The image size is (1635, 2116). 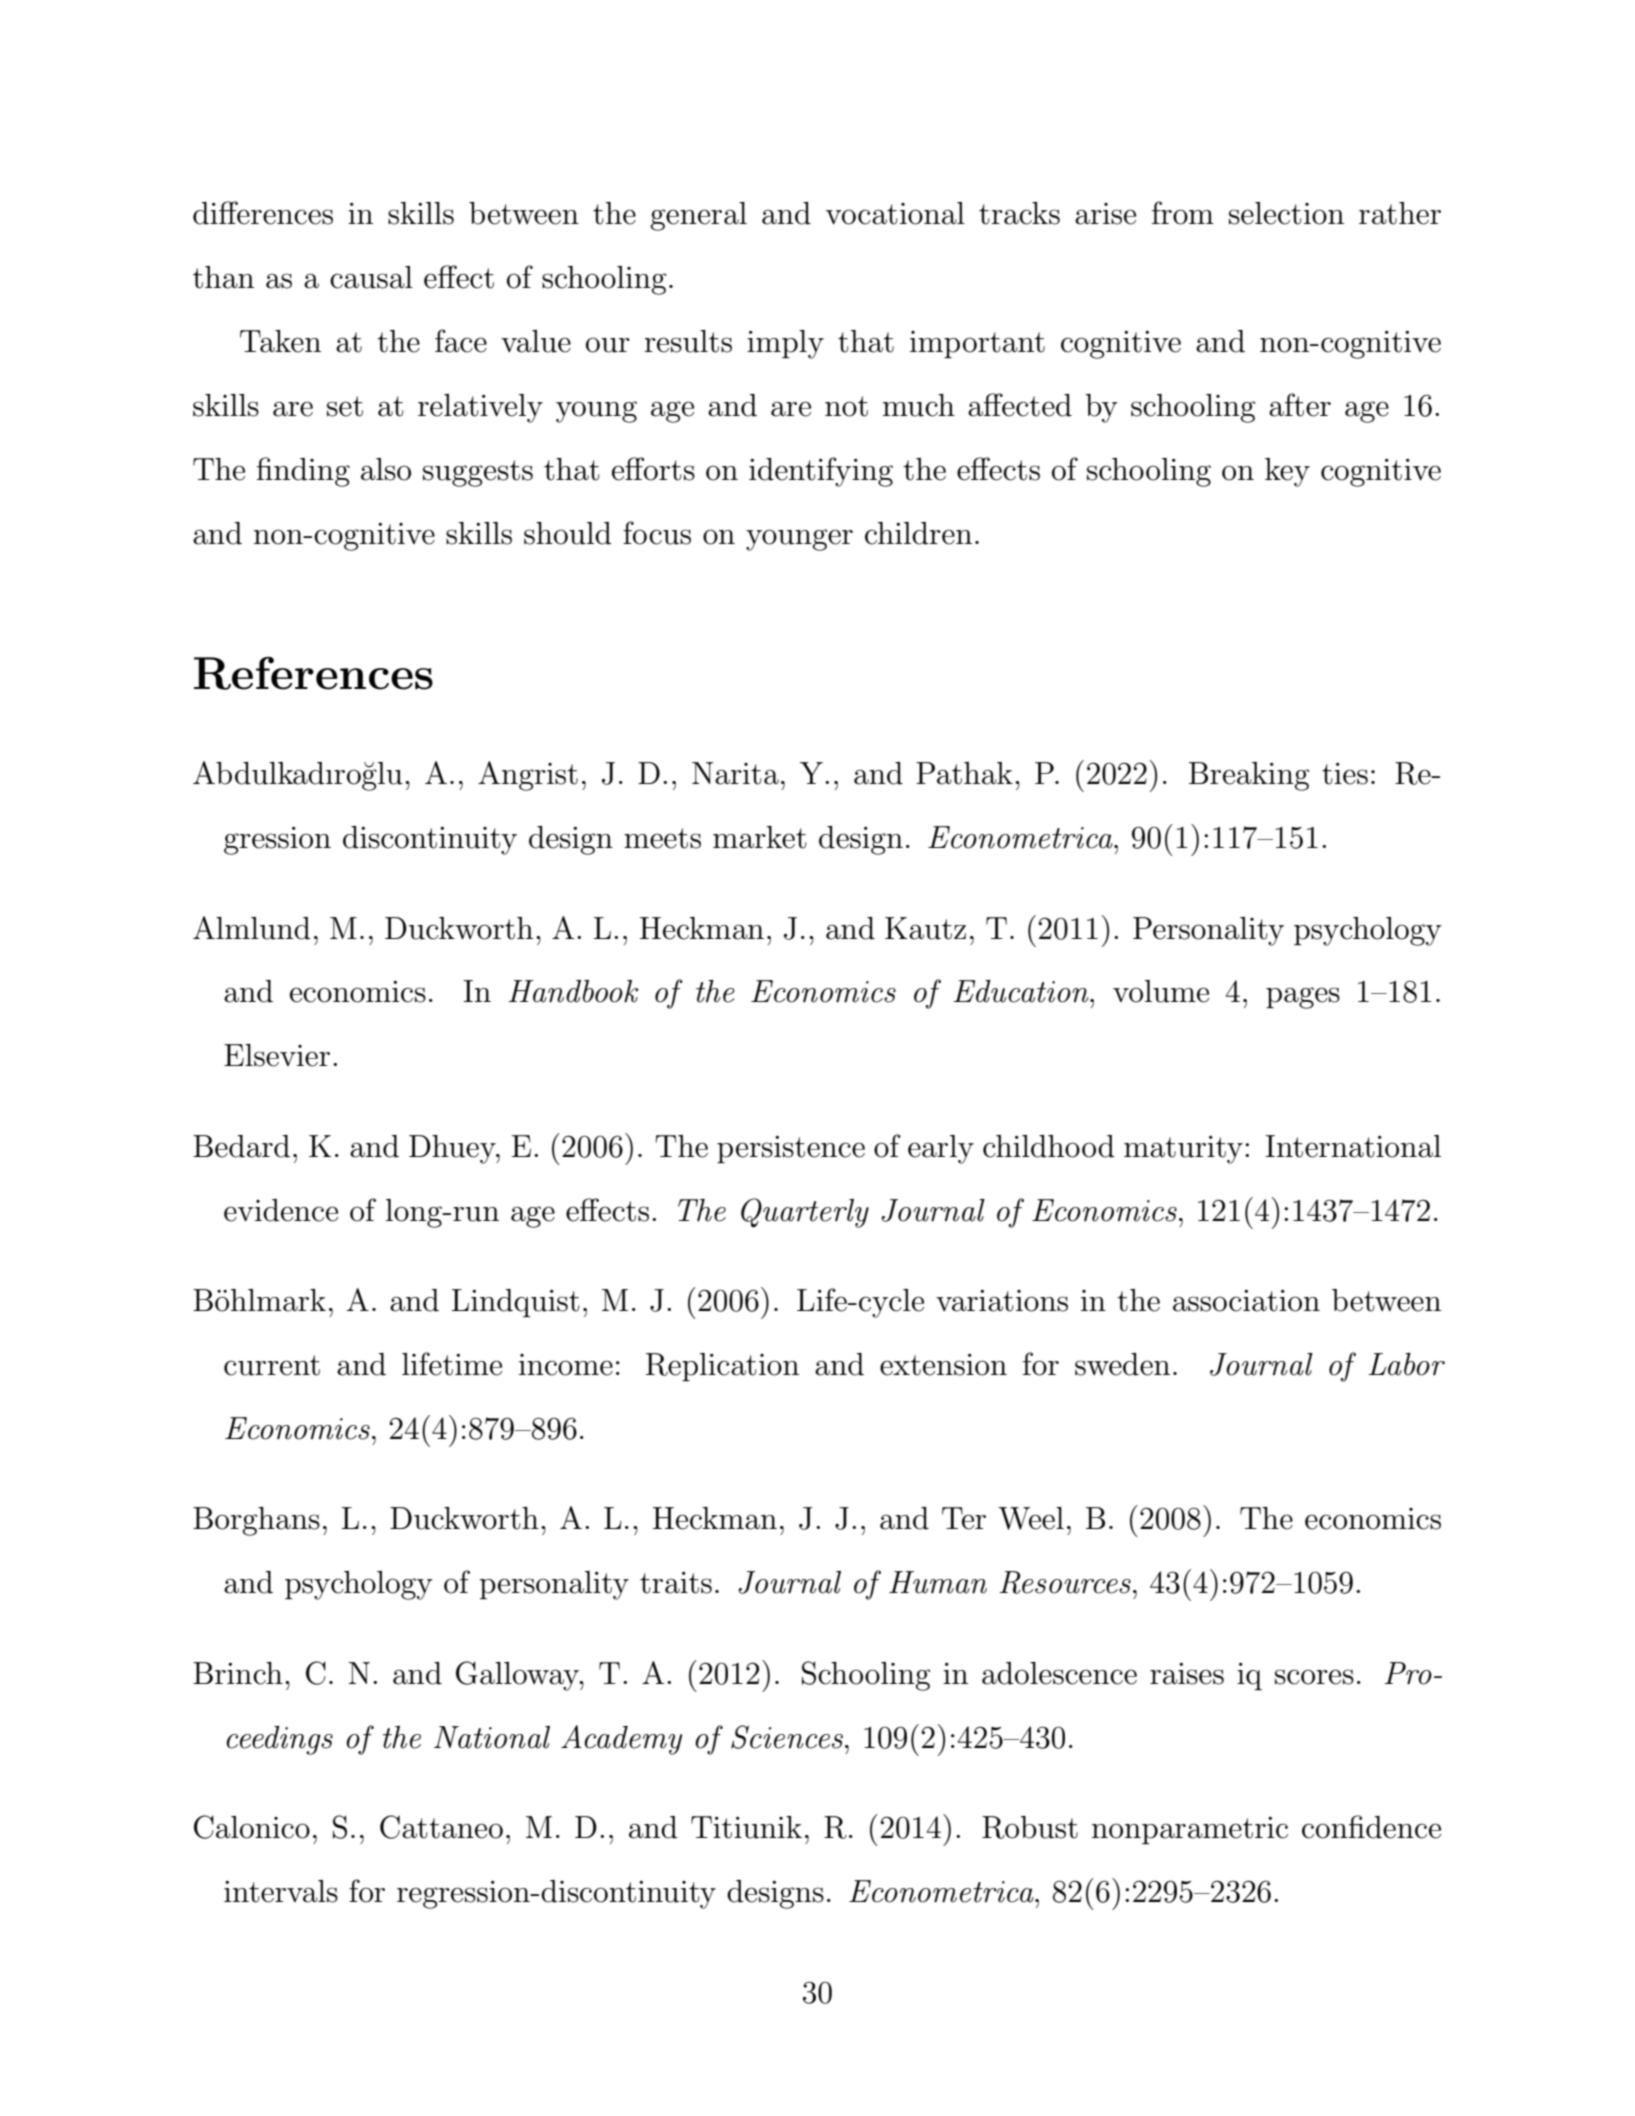 What do you see at coordinates (1303, 998) in the screenshot?
I see `pages` at bounding box center [1303, 998].
